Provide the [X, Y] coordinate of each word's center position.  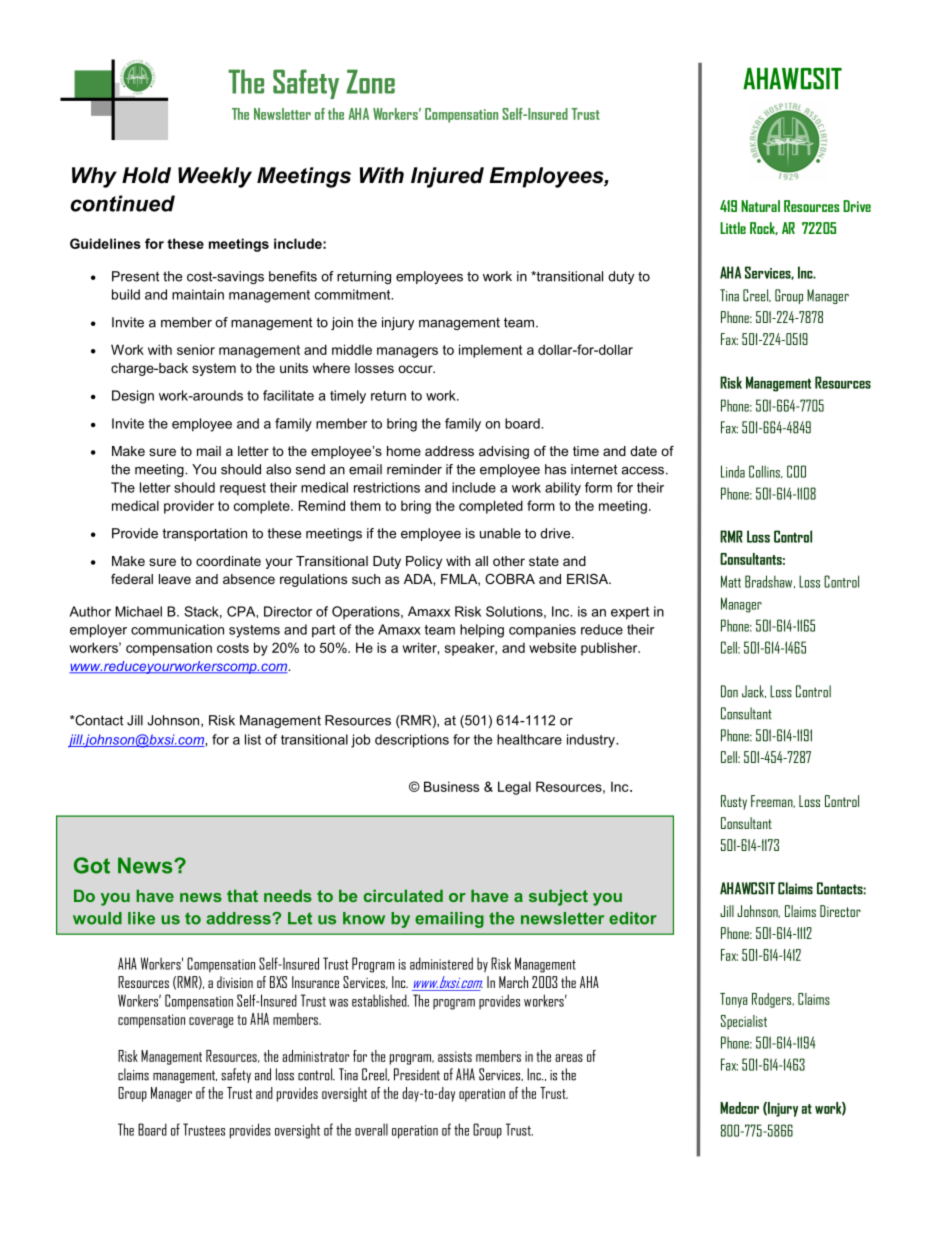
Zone [370, 81]
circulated [403, 895]
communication [177, 629]
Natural [760, 206]
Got [92, 865]
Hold [146, 175]
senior [196, 349]
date [643, 451]
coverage [211, 1022]
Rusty [734, 802]
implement [490, 351]
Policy [424, 562]
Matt [731, 581]
